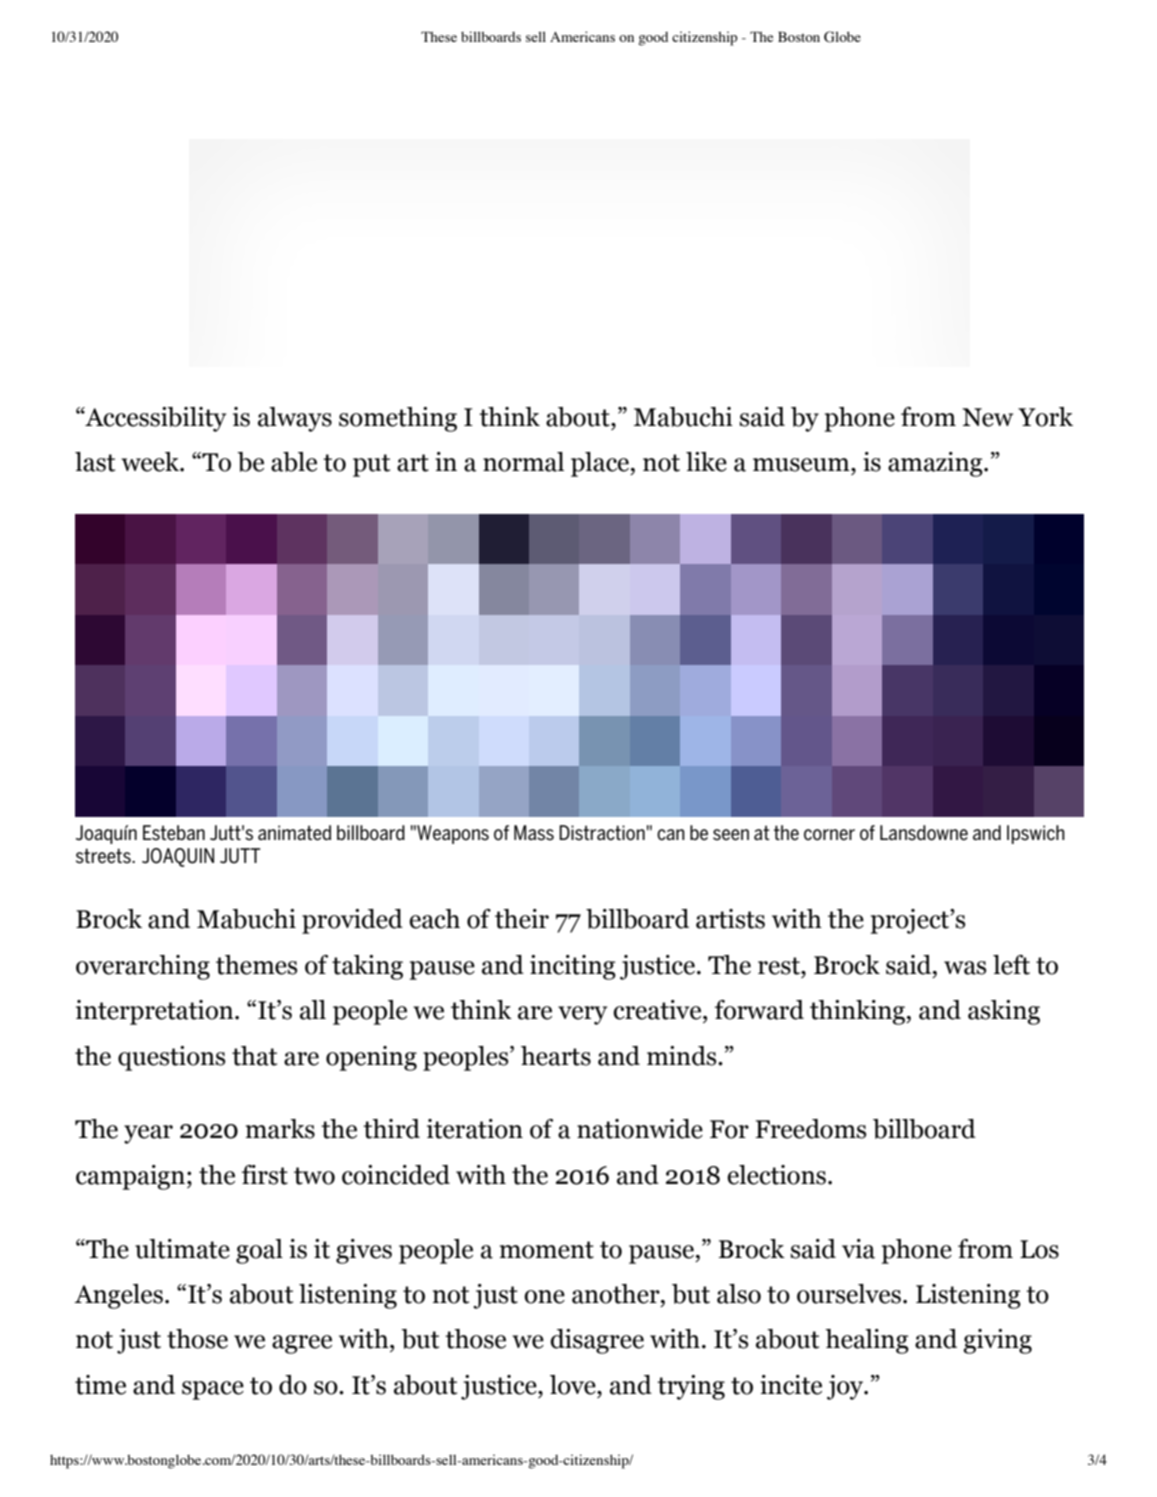  What do you see at coordinates (523, 462) in the screenshot?
I see `normal` at bounding box center [523, 462].
